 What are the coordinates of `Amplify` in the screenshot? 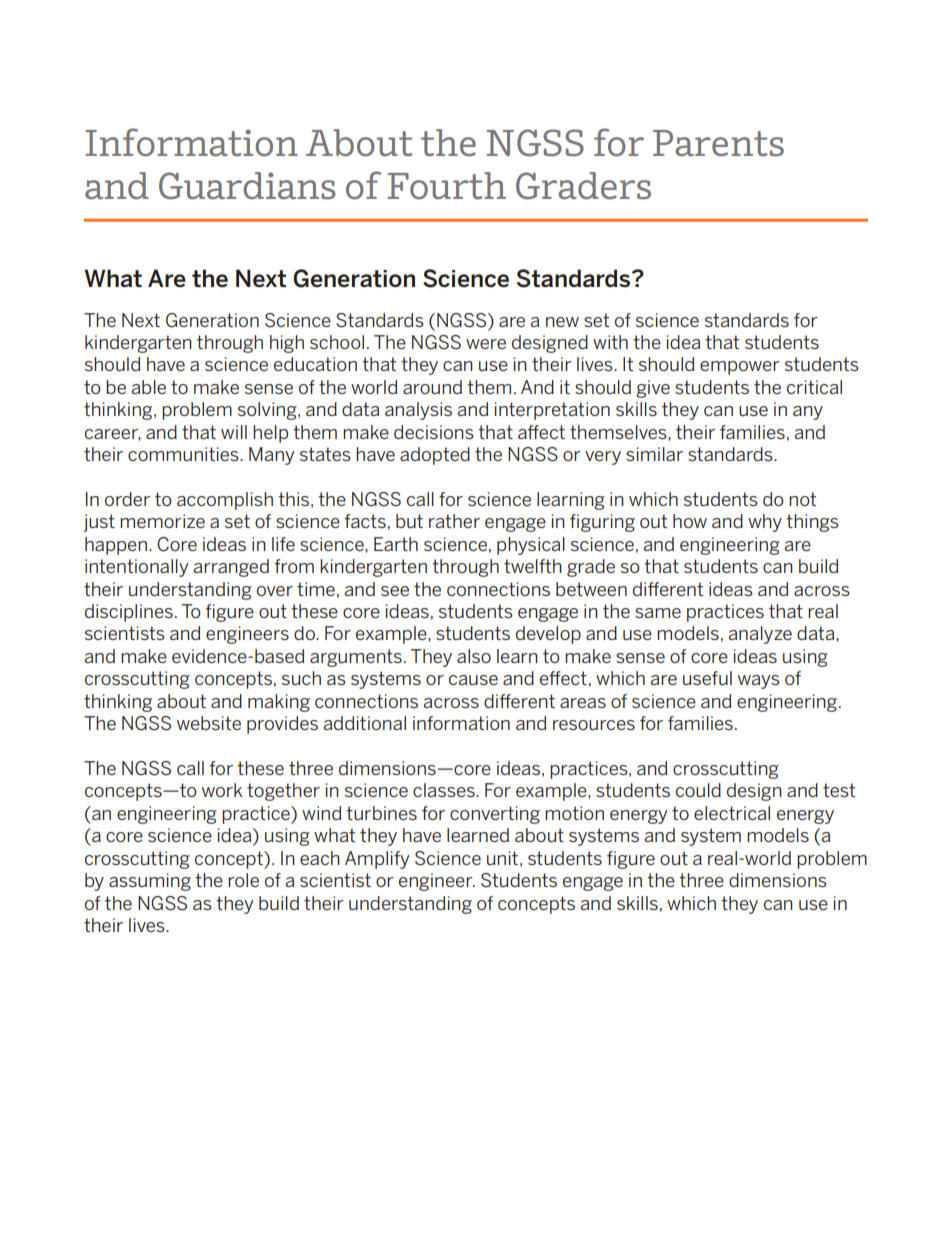 It's located at (377, 860).
